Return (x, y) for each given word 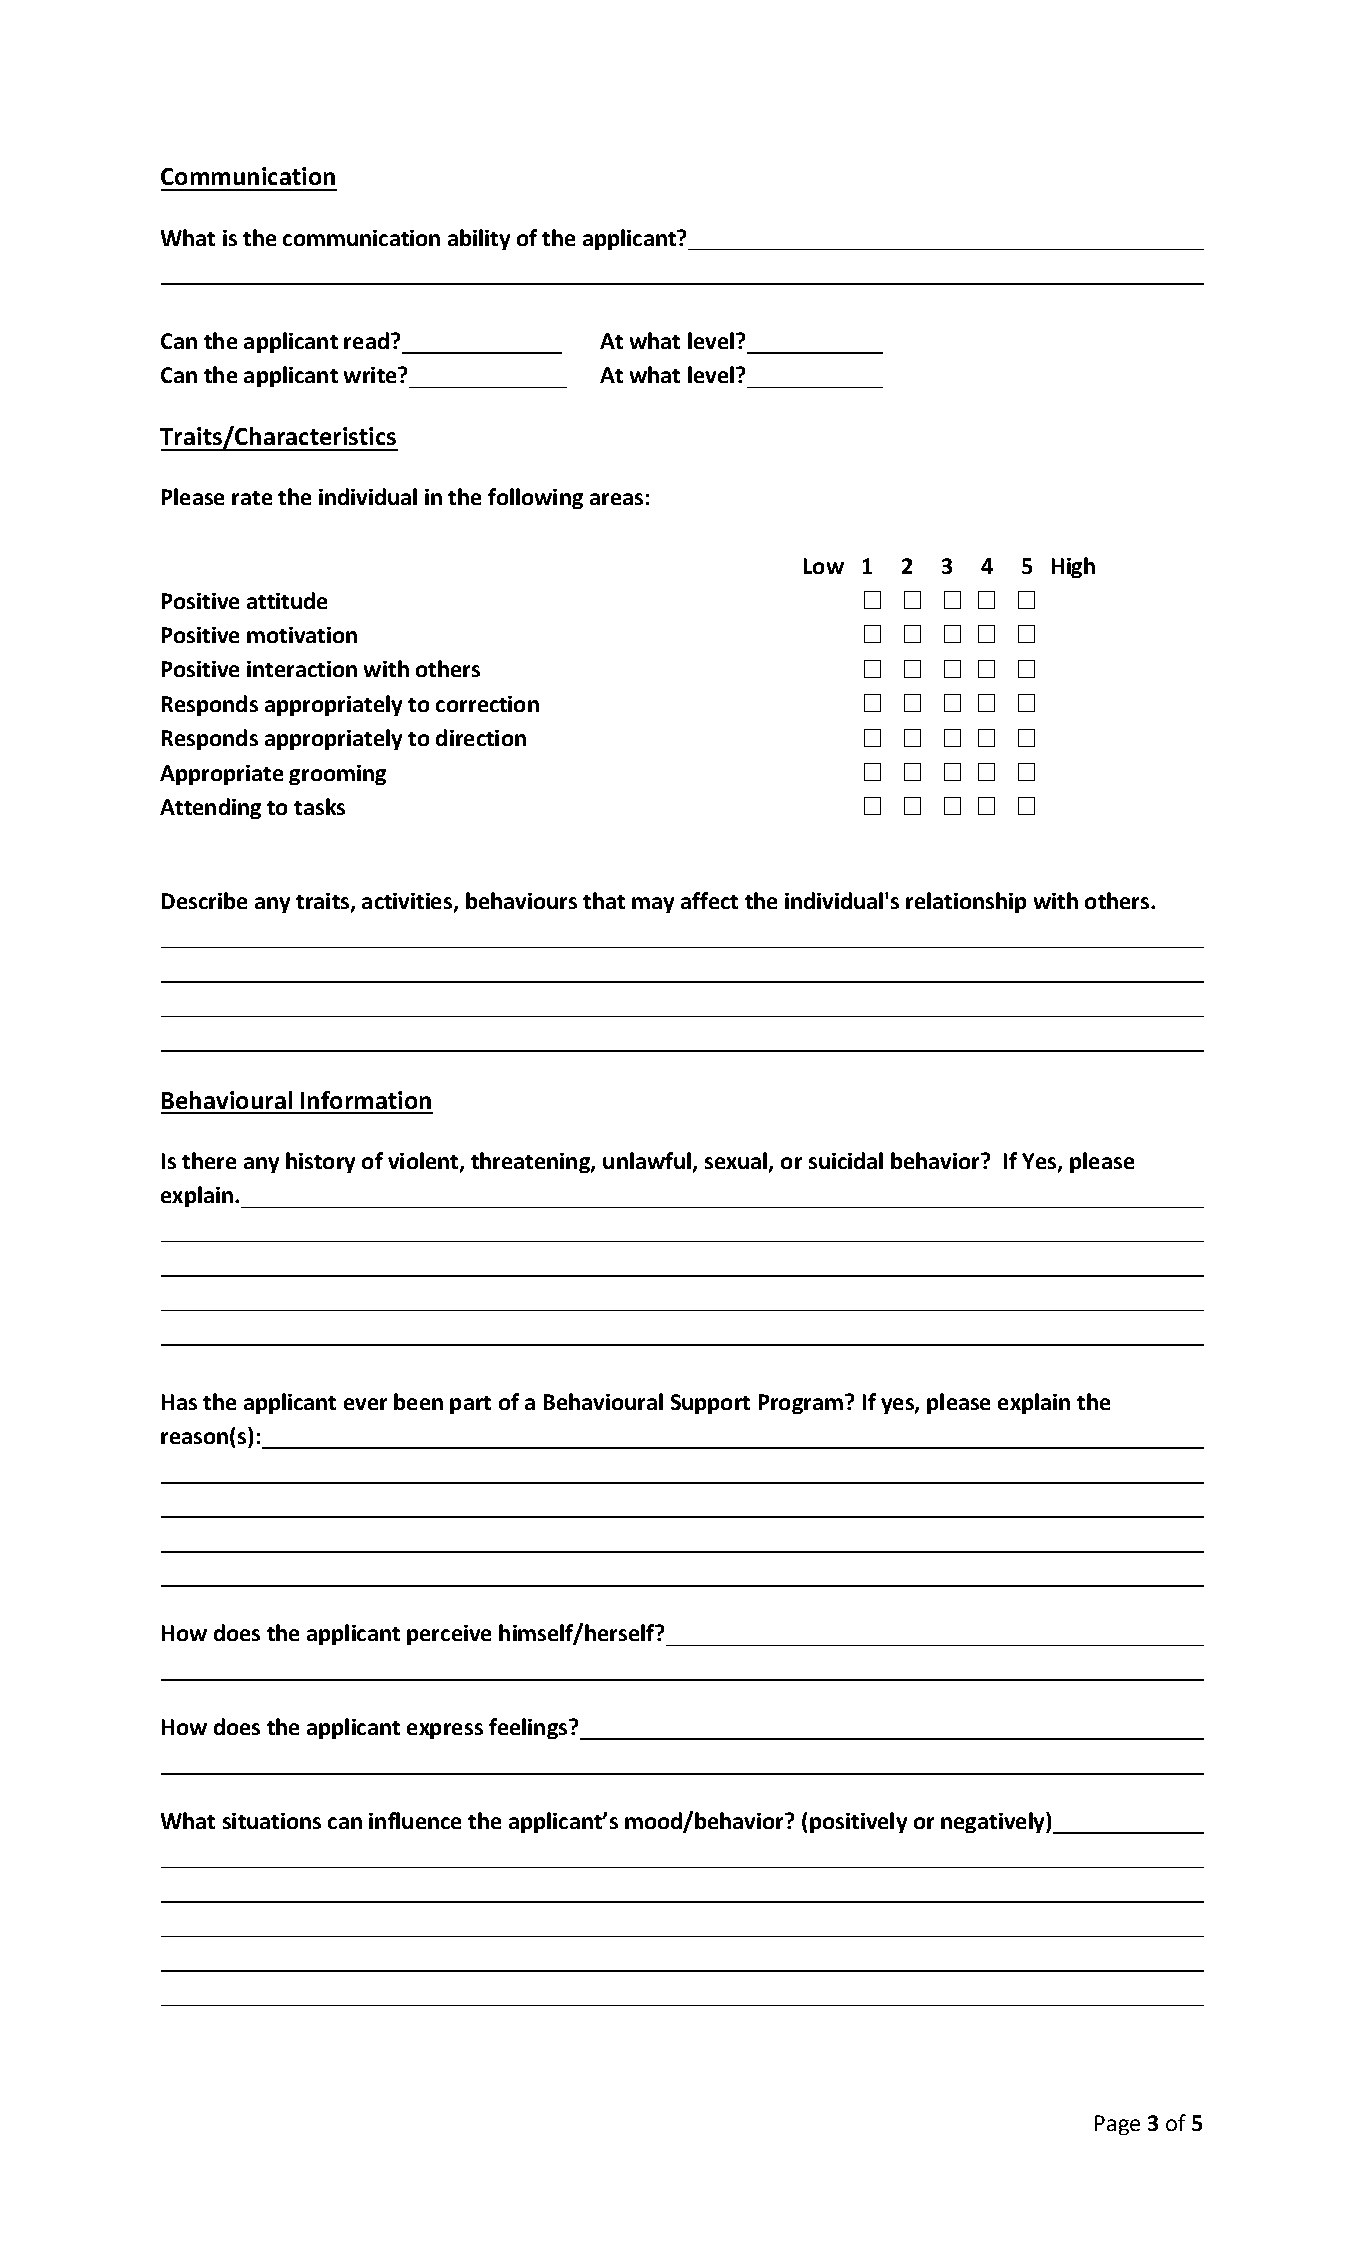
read (366, 340)
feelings (529, 1728)
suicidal (846, 1160)
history (320, 1162)
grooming (337, 775)
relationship (966, 902)
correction (487, 704)
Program (801, 1404)
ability (479, 239)
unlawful (647, 1160)
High (1073, 567)
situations (272, 1821)
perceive (449, 1635)
